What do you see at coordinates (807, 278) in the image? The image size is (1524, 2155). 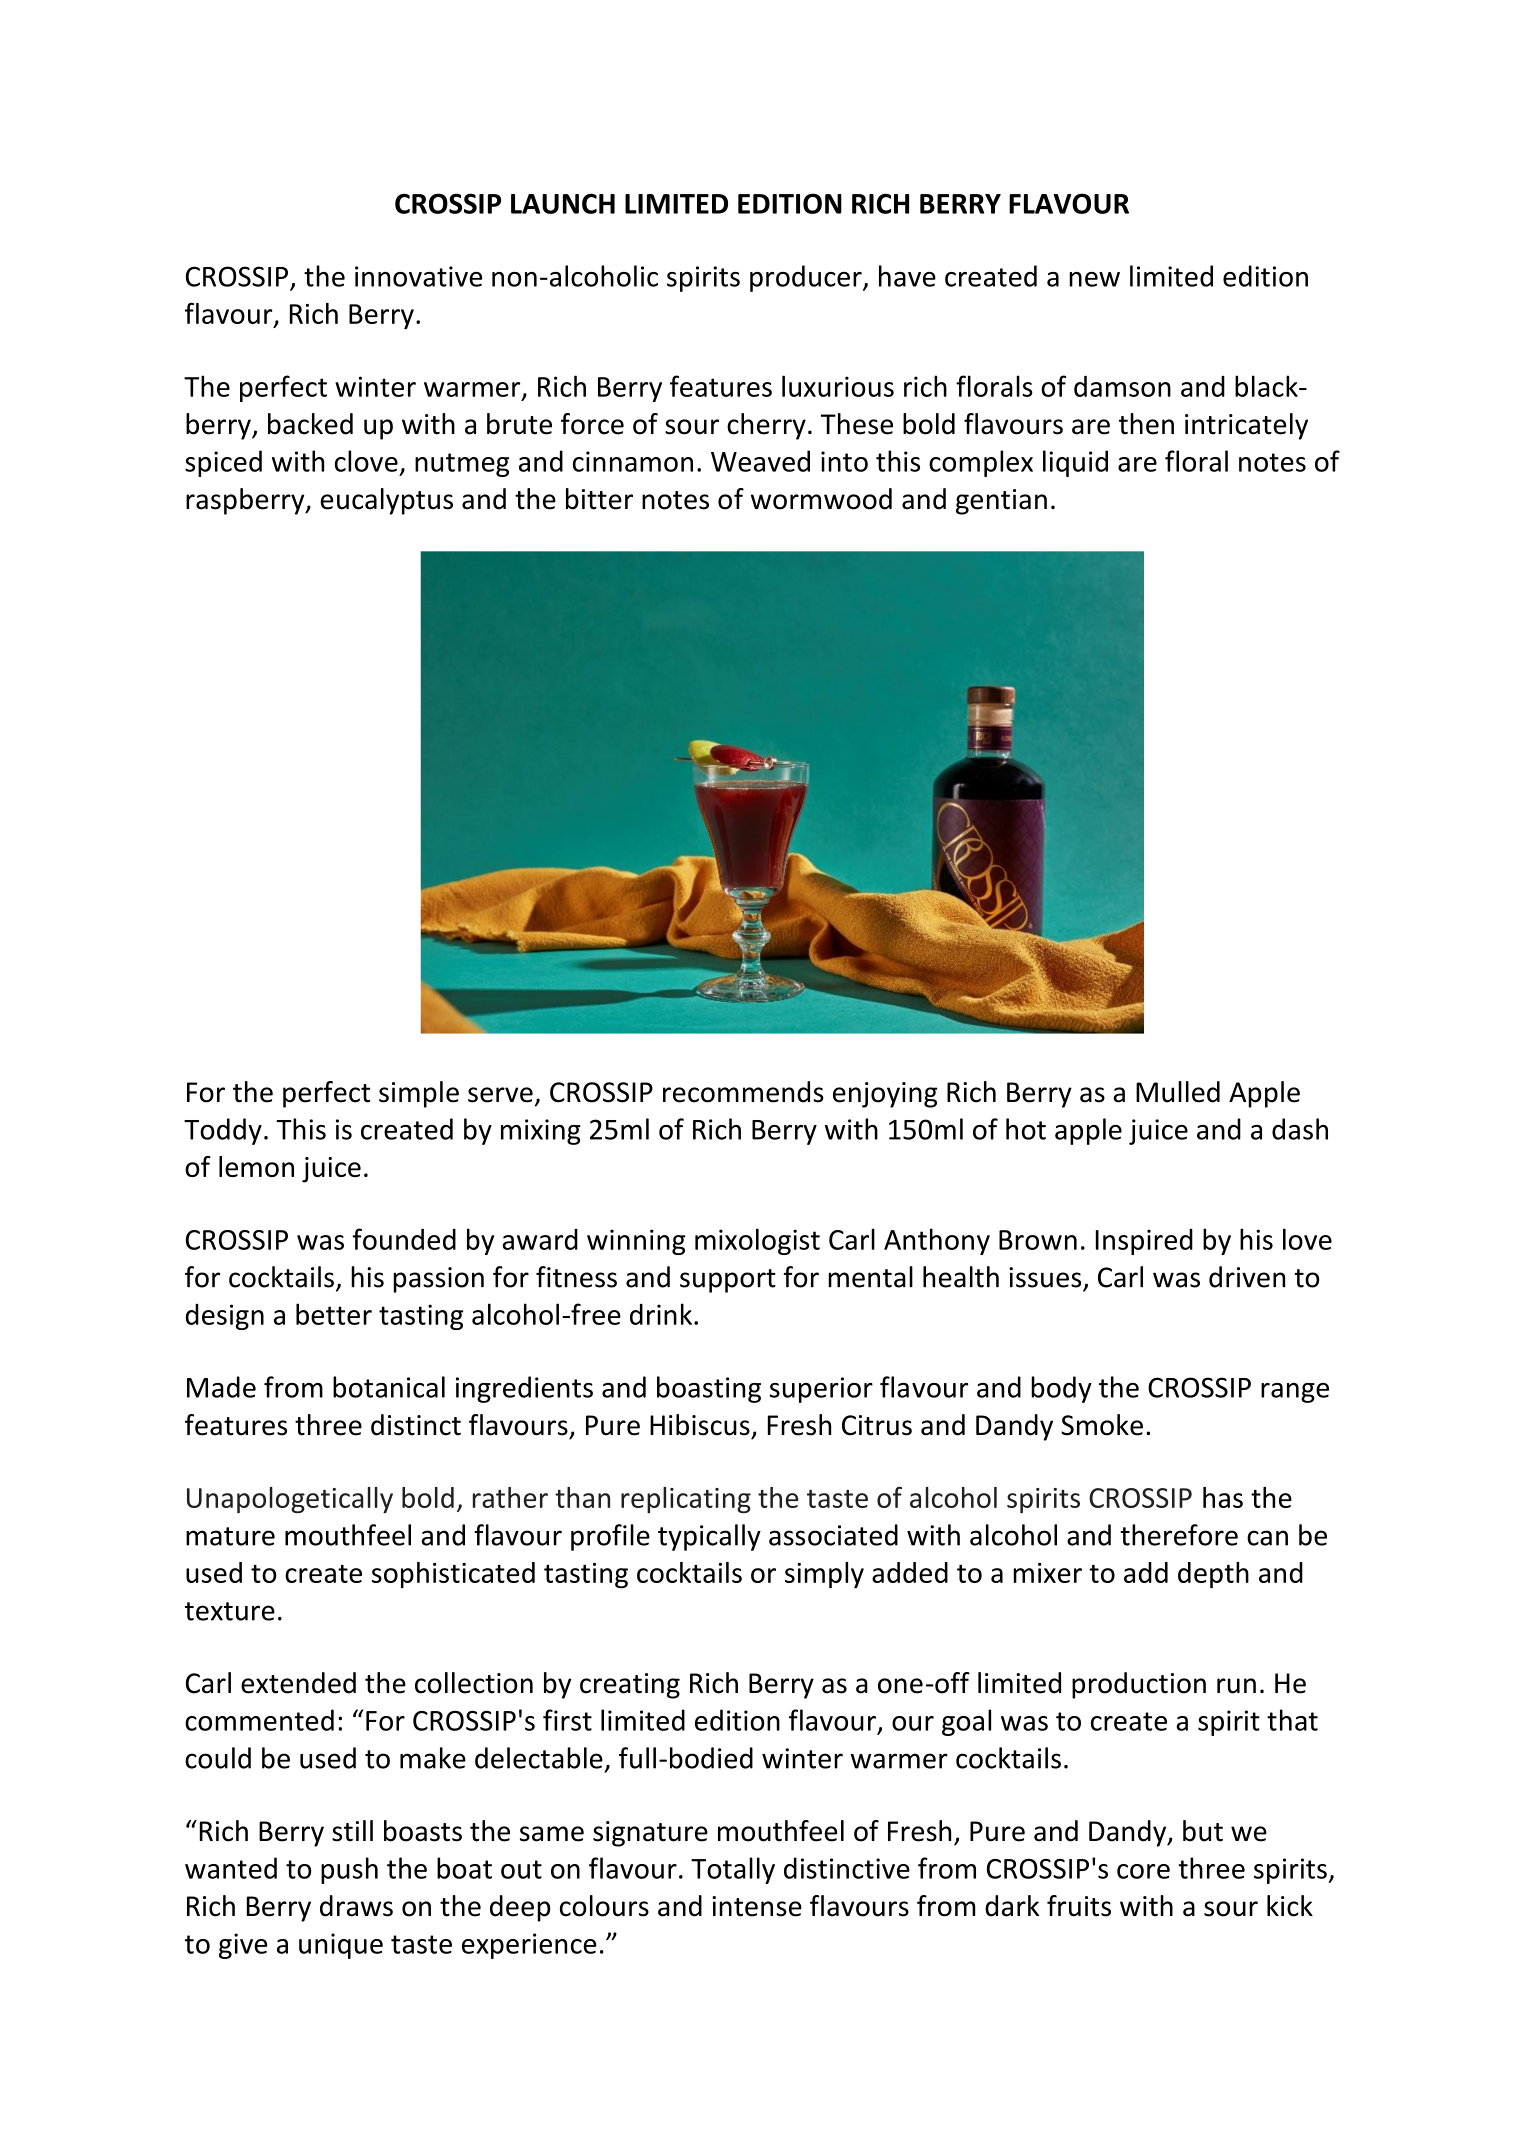 I see `producer` at bounding box center [807, 278].
